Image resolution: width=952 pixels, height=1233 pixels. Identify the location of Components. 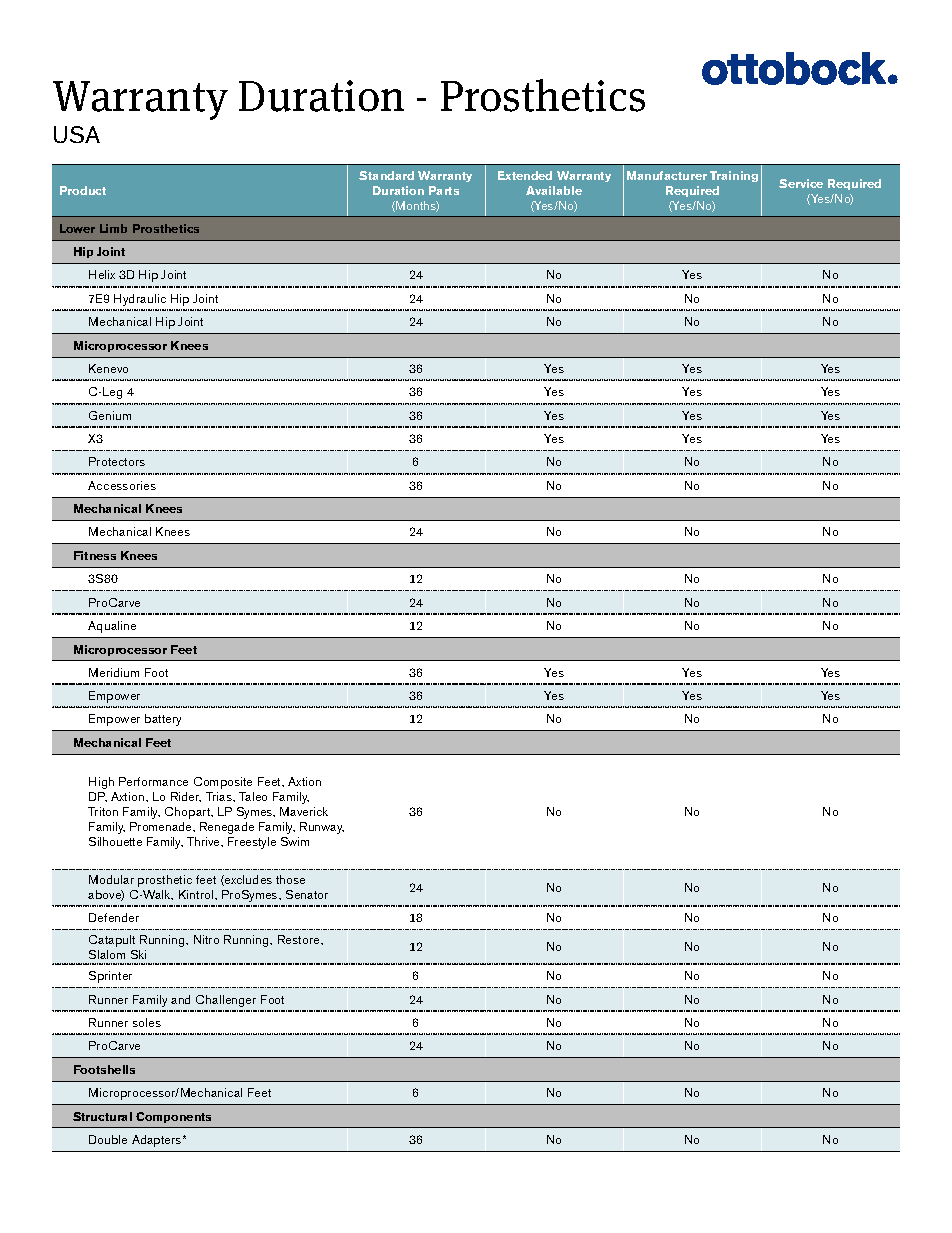
(173, 1117).
